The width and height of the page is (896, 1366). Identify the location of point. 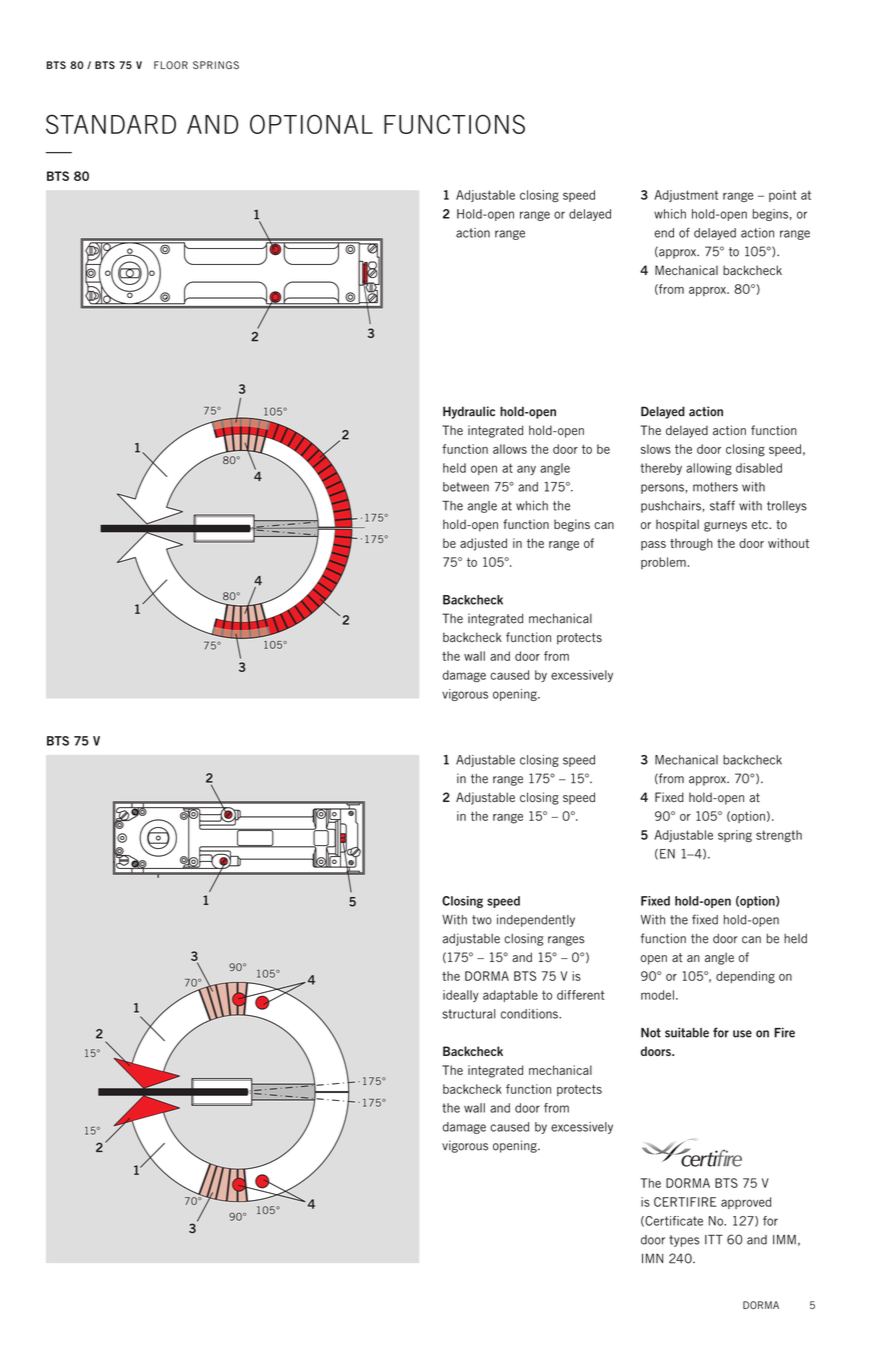
(783, 196).
